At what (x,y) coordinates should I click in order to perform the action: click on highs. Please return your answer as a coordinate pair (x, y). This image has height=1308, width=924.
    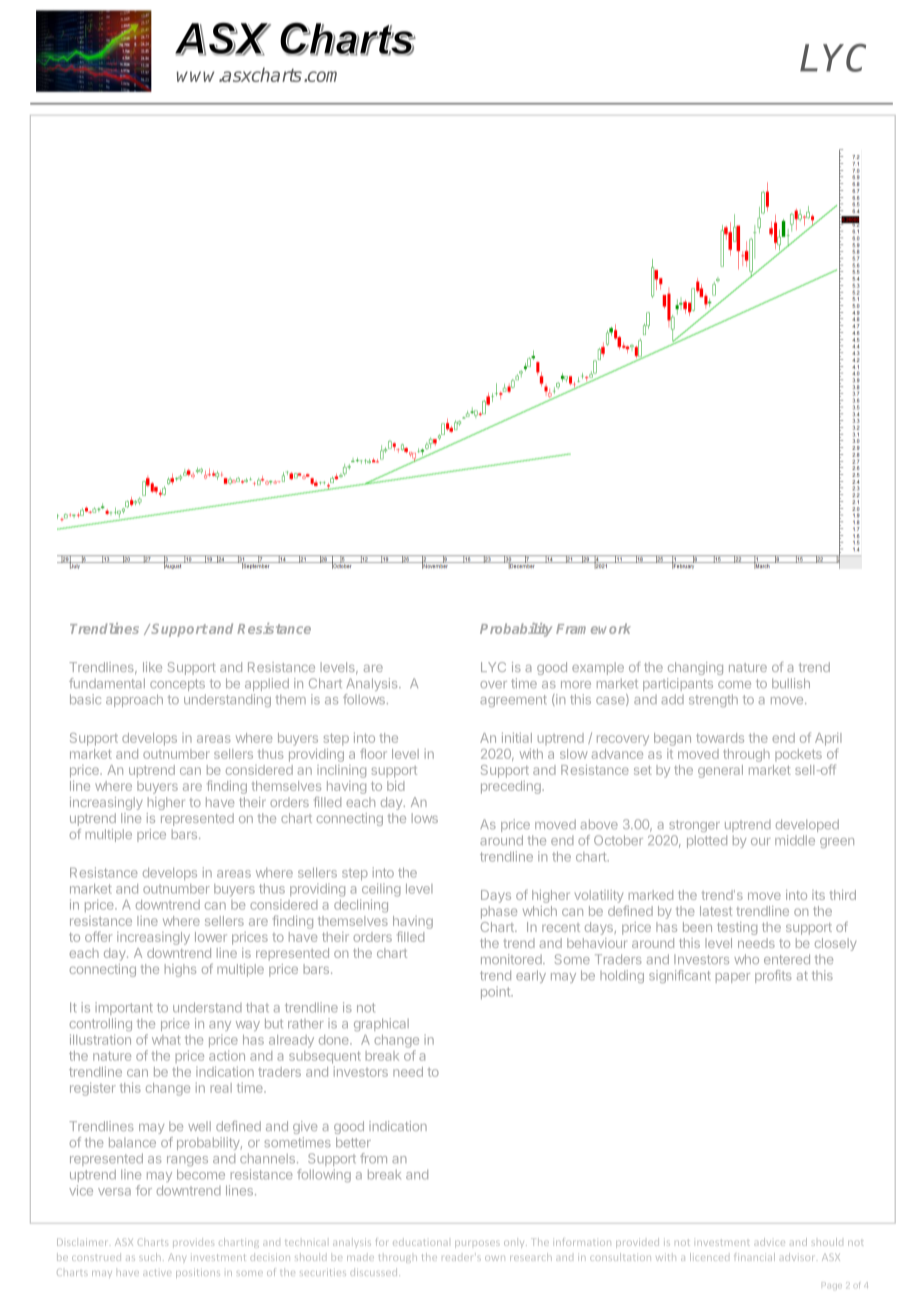
    Looking at the image, I should click on (180, 970).
